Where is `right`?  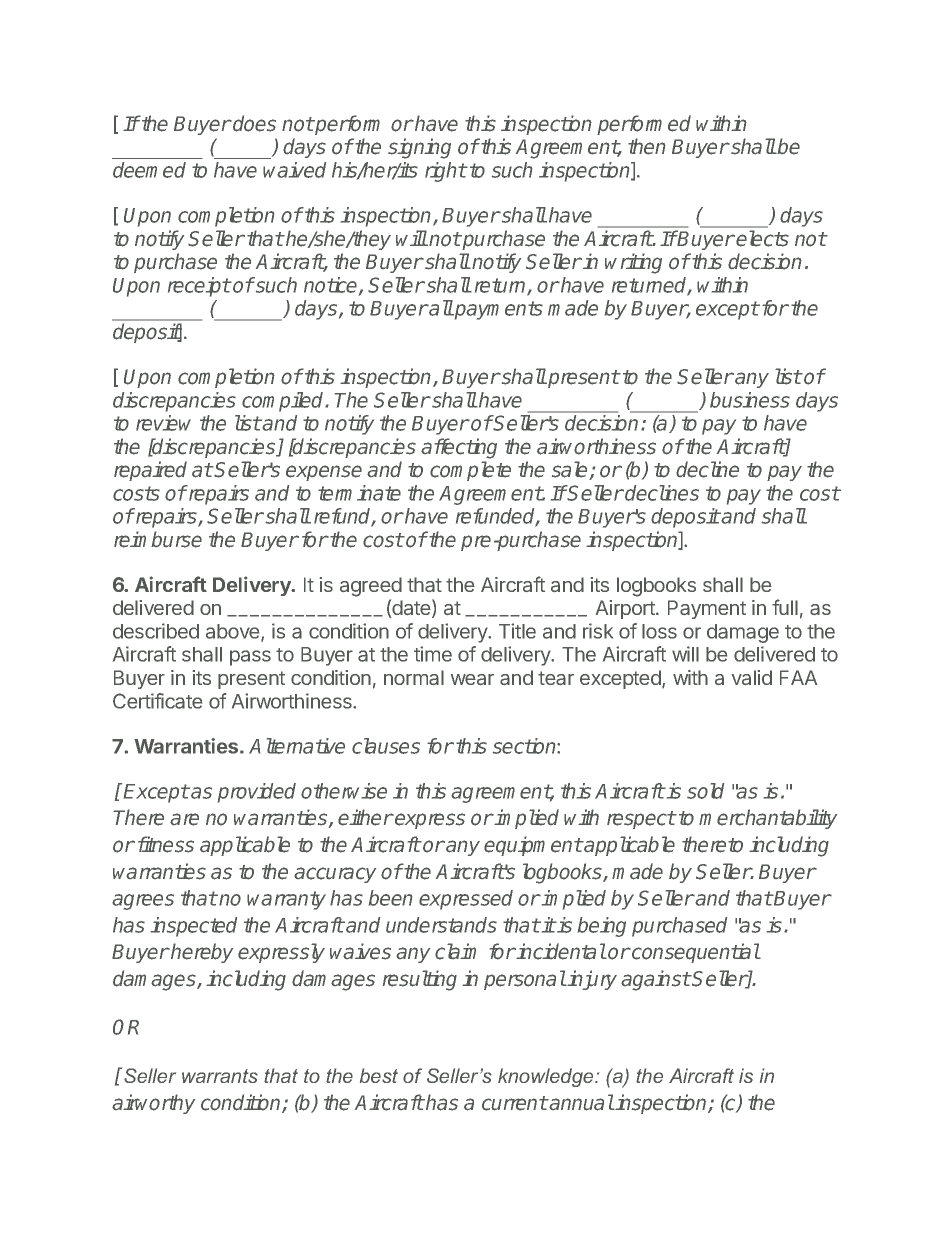 right is located at coordinates (446, 172).
